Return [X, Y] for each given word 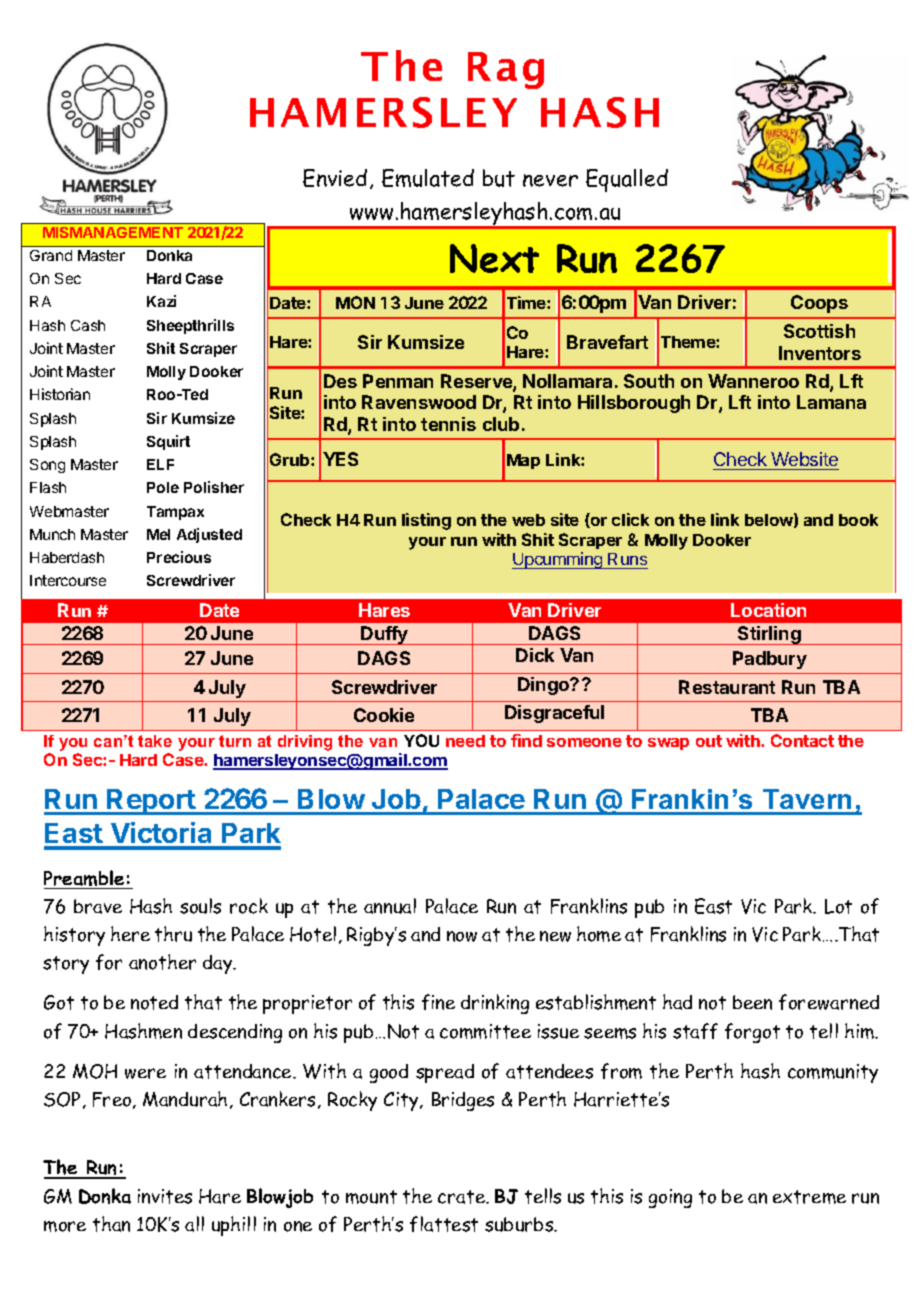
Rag [506, 70]
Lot [838, 906]
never [550, 180]
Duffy [385, 635]
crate [462, 1197]
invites [165, 1196]
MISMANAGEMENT [113, 232]
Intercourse [68, 580]
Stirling [769, 635]
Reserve [477, 382]
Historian [60, 394]
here [130, 934]
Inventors [820, 353]
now [462, 936]
